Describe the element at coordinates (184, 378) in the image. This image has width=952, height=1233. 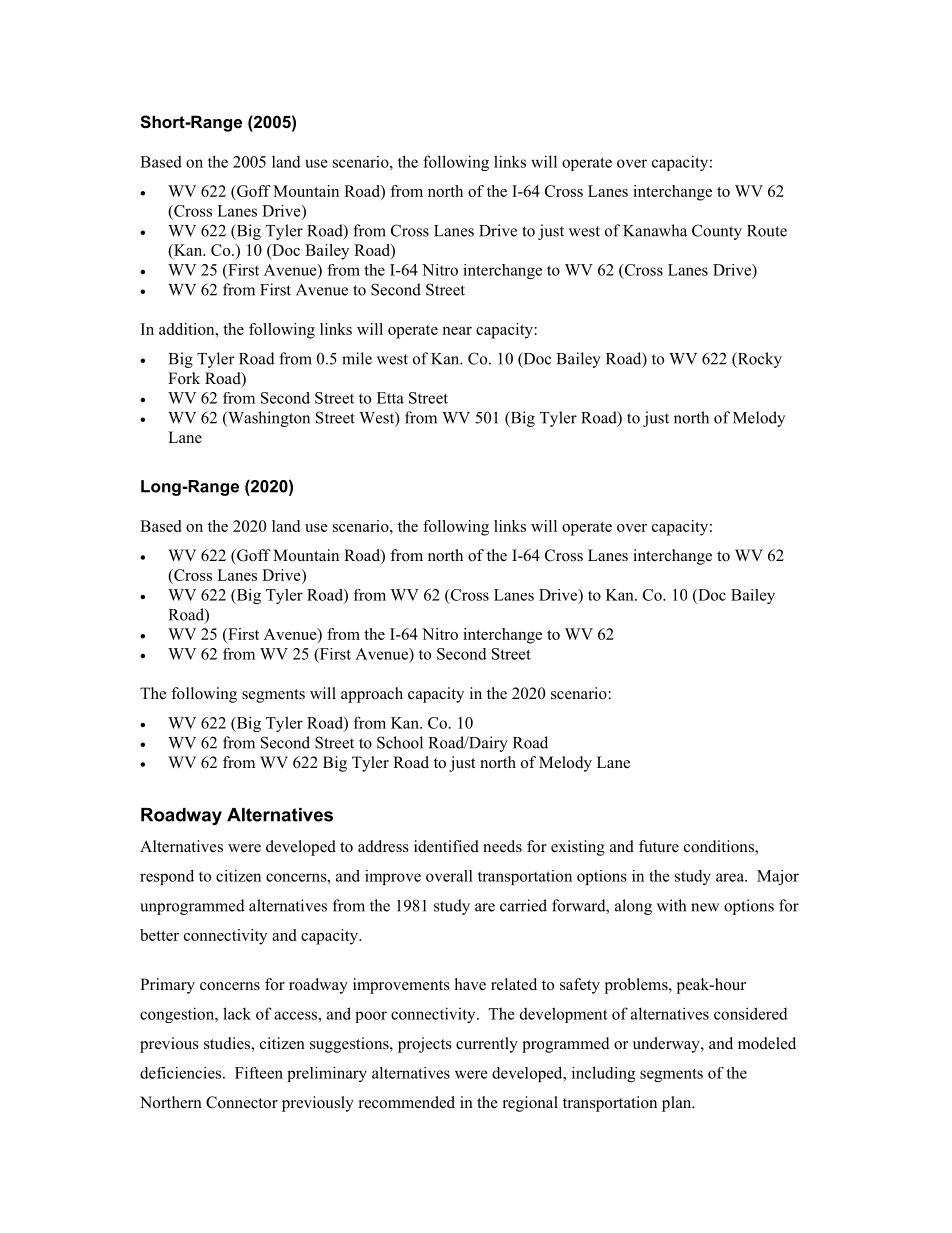
I see `Fork` at that location.
